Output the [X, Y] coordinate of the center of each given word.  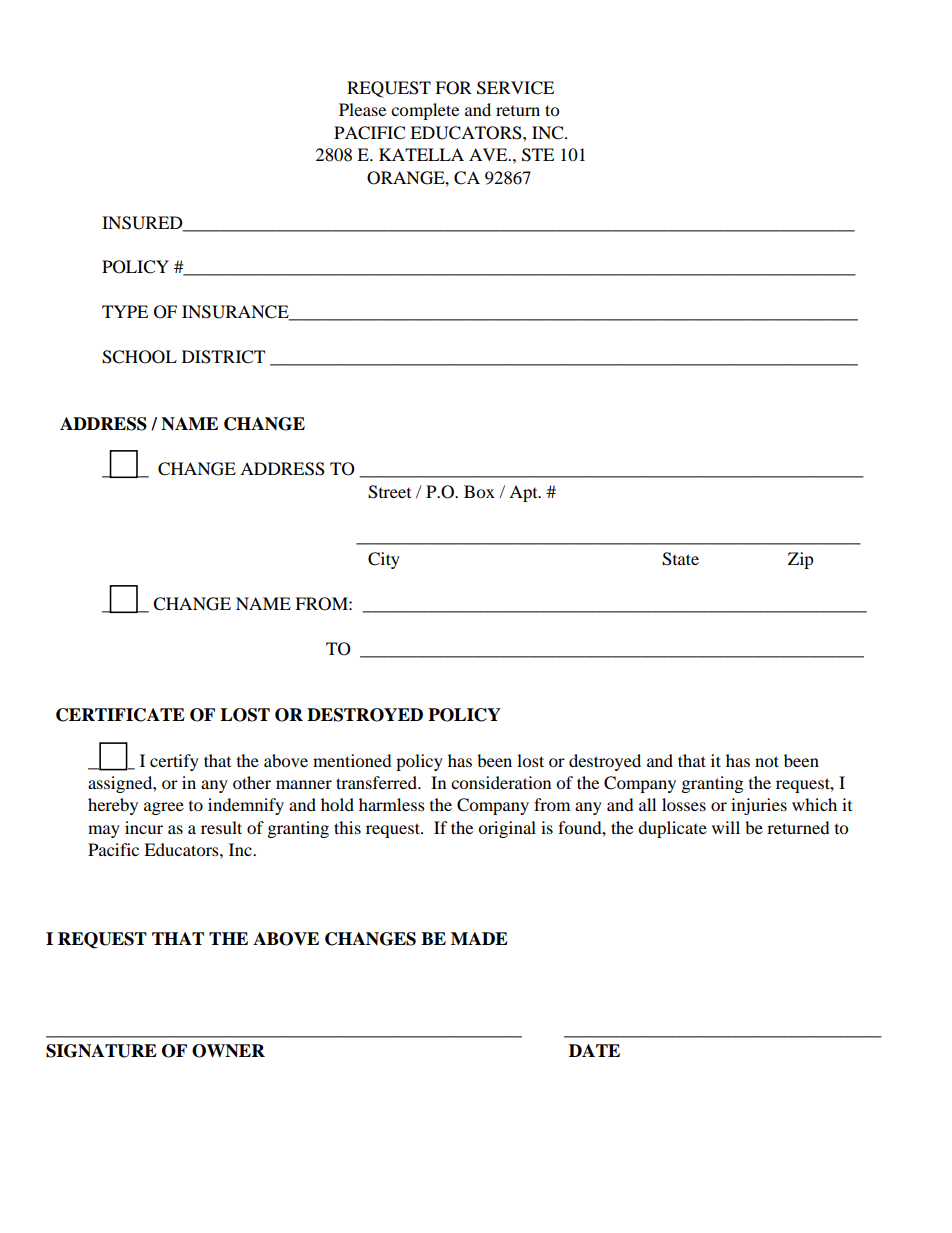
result [221, 827]
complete [425, 111]
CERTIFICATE [120, 715]
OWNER [228, 1051]
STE [538, 155]
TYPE [125, 311]
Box [479, 491]
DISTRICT [223, 357]
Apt [524, 493]
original [507, 829]
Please [362, 109]
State [680, 559]
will [726, 827]
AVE [489, 154]
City [384, 560]
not [767, 761]
